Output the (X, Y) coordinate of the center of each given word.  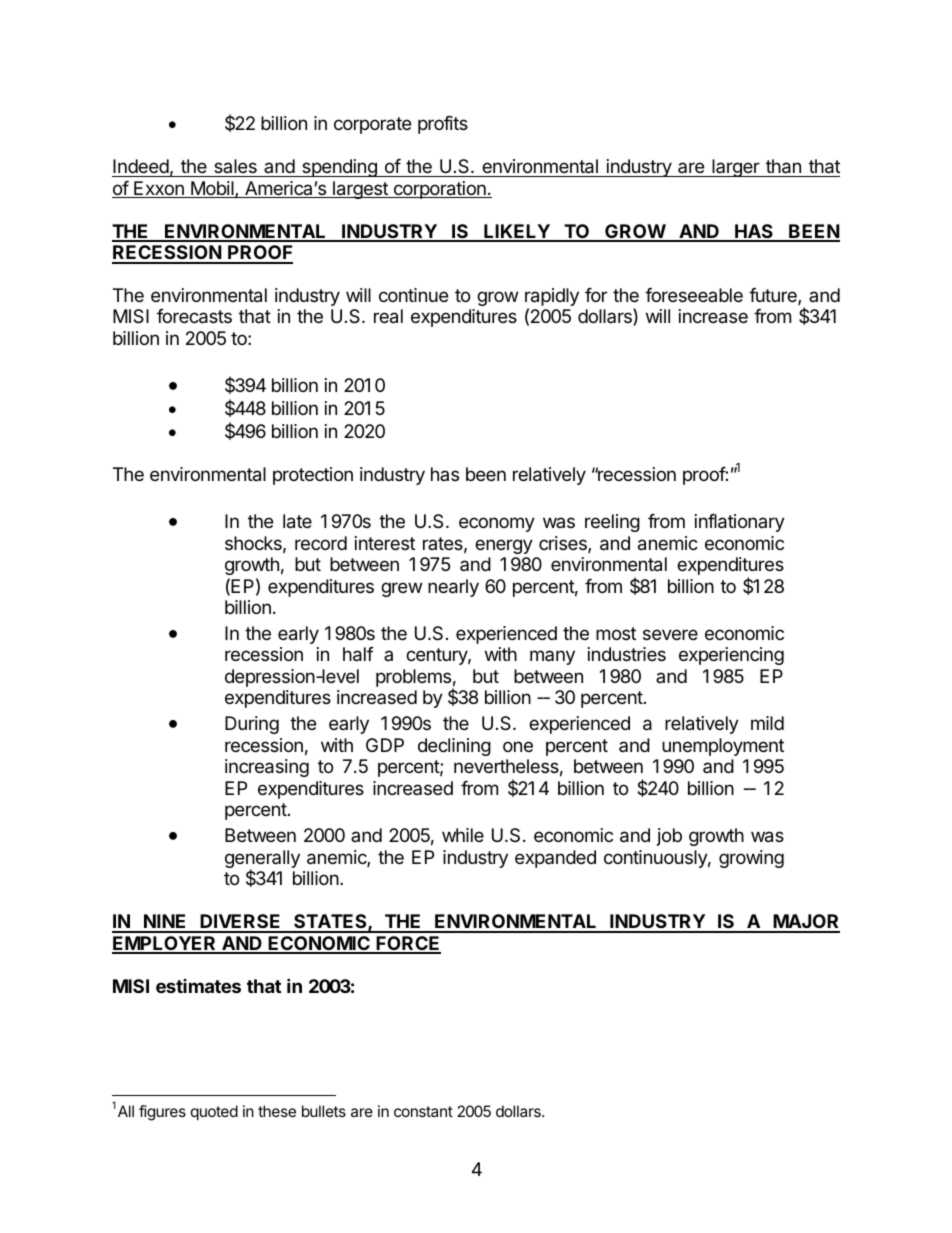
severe (670, 634)
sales (235, 166)
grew (401, 589)
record (321, 543)
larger (736, 168)
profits (443, 125)
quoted (214, 1112)
